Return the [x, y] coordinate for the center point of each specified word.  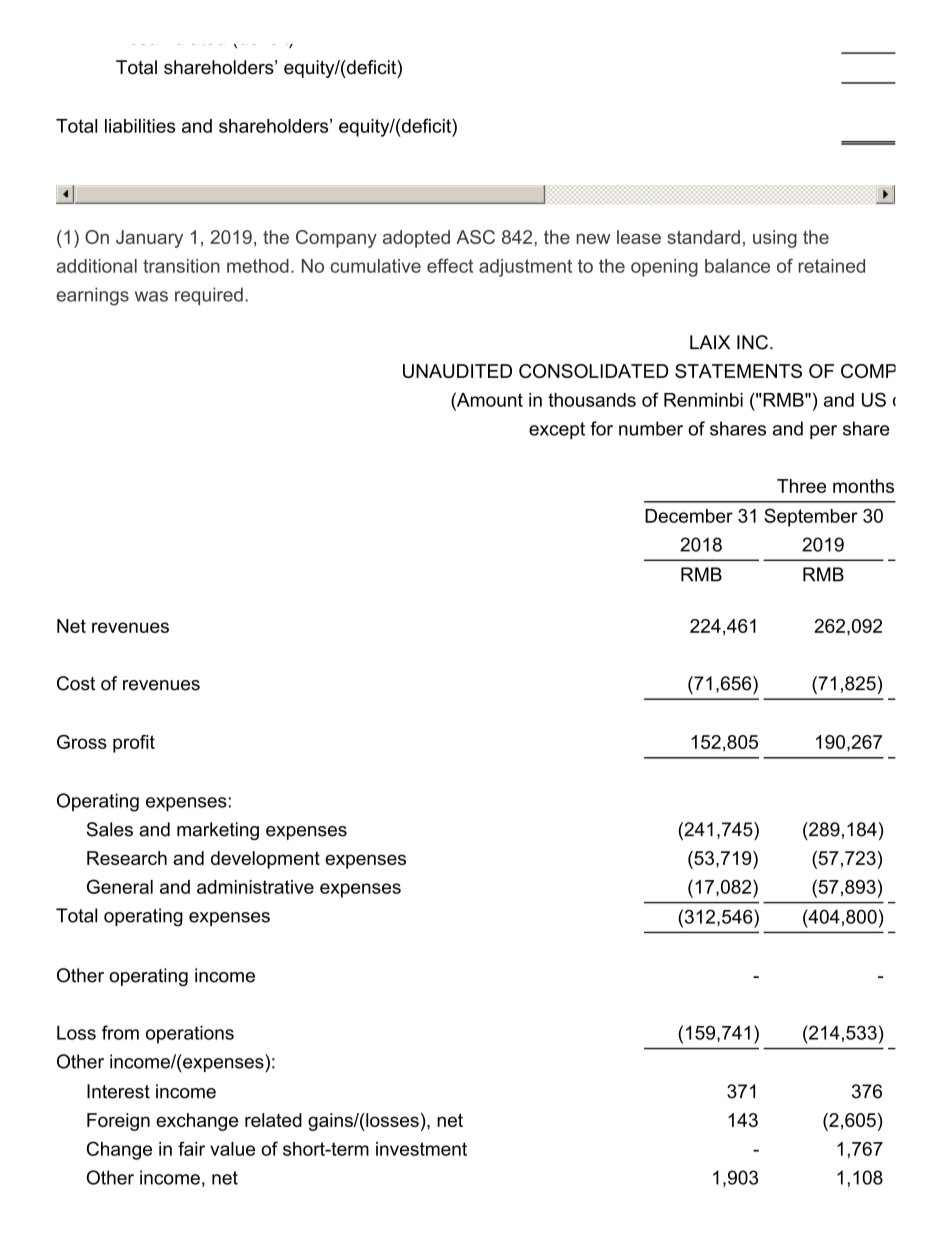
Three [801, 486]
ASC [475, 237]
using [775, 239]
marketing [218, 831]
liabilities [140, 126]
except [557, 430]
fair [191, 1148]
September [811, 517]
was [151, 296]
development [265, 860]
